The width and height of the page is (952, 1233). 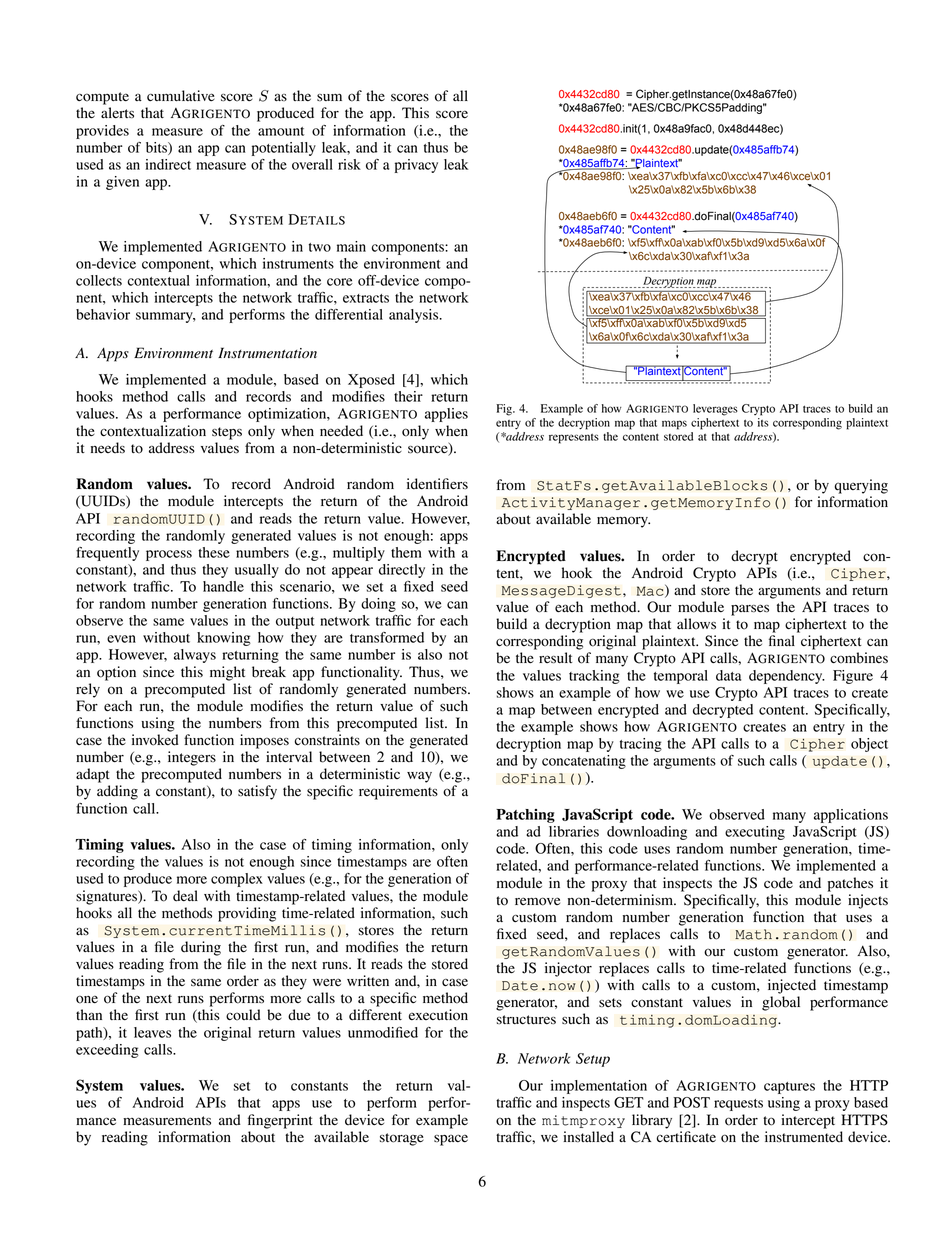 I want to click on privacy, so click(x=416, y=166).
